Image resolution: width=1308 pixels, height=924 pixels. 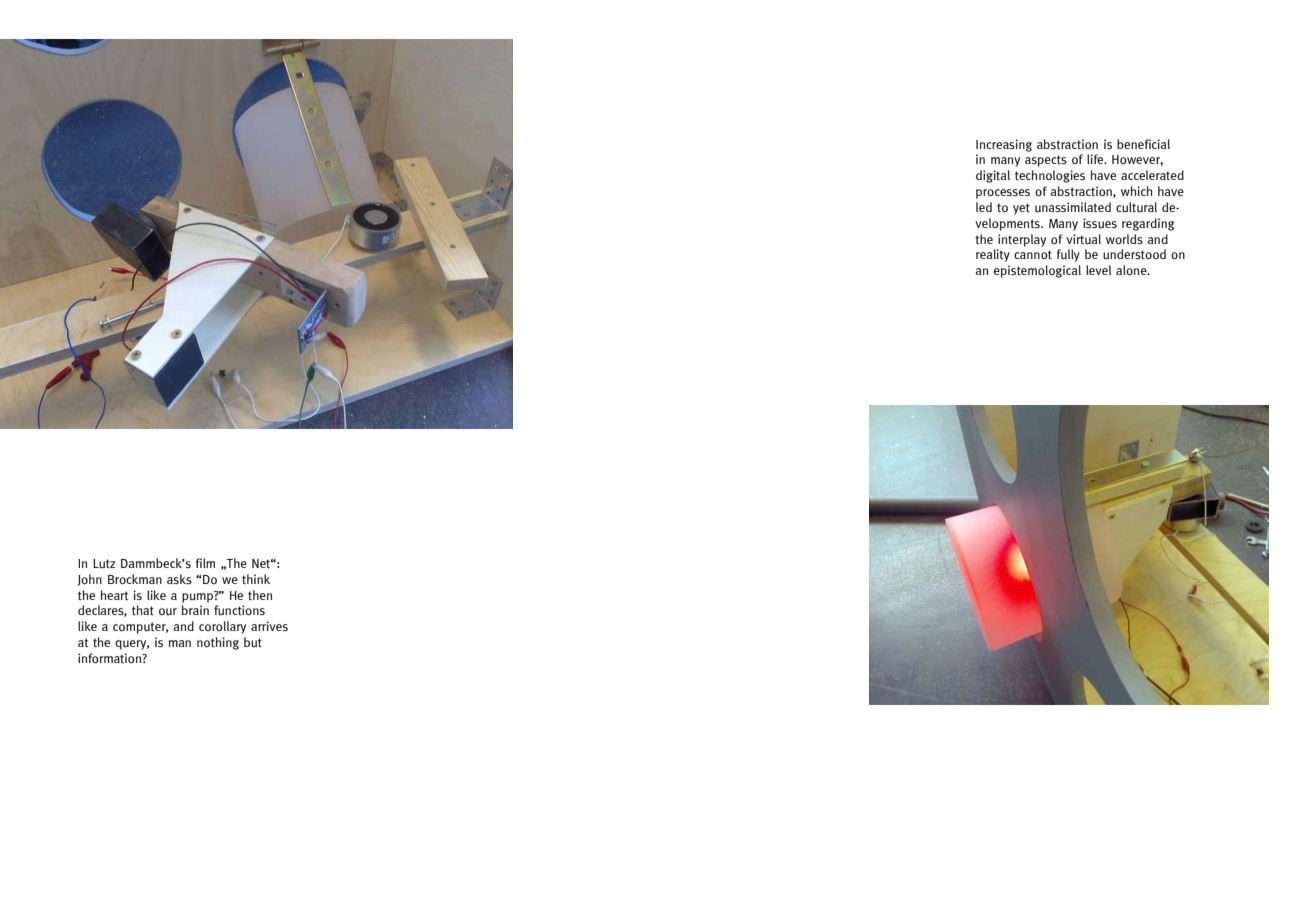 What do you see at coordinates (269, 626) in the screenshot?
I see `arrives` at bounding box center [269, 626].
